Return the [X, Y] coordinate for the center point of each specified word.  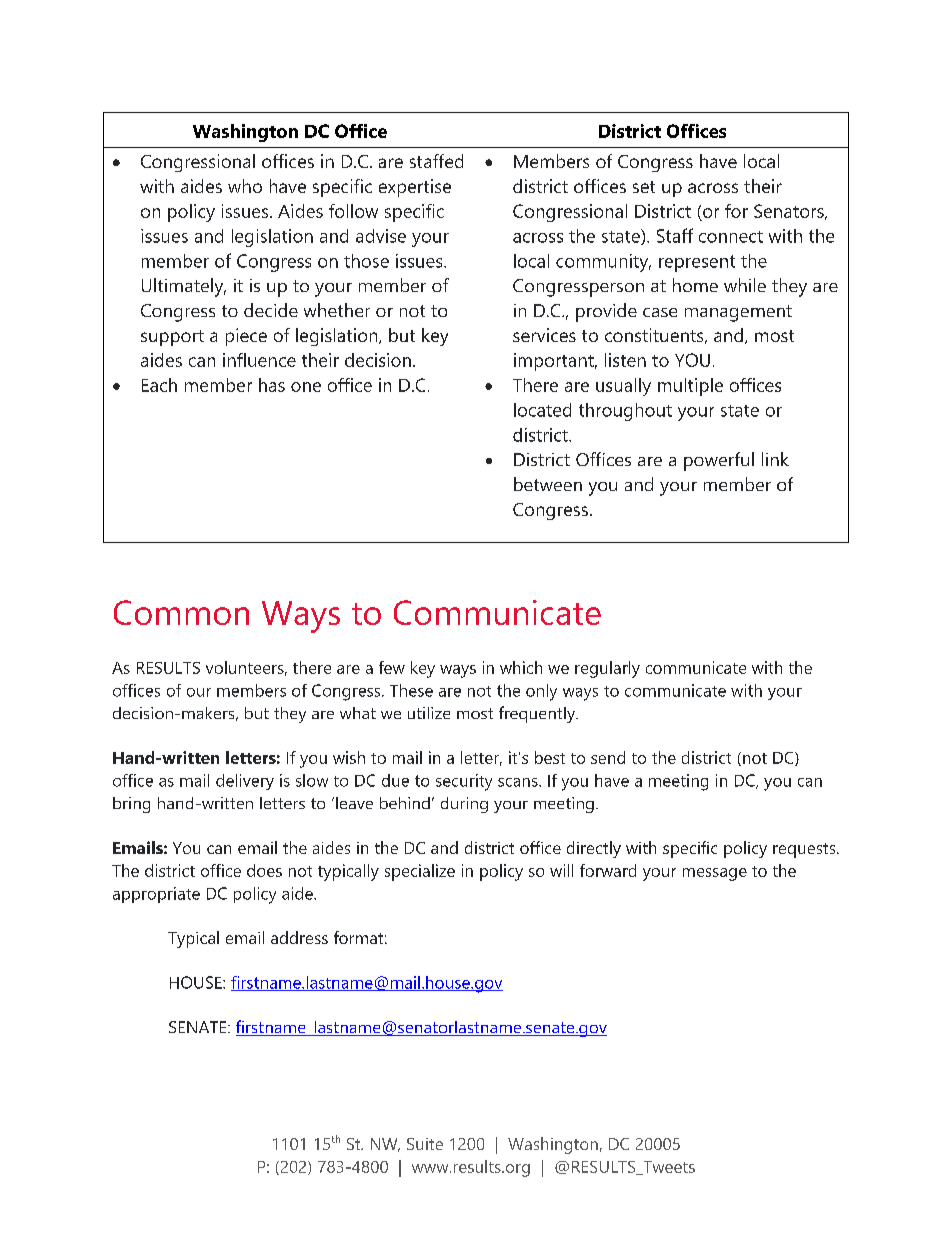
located [542, 410]
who [245, 186]
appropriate [156, 895]
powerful [719, 461]
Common [181, 612]
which [521, 667]
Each [159, 385]
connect [731, 237]
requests [805, 850]
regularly [607, 669]
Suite [425, 1144]
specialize [420, 872]
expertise [415, 188]
